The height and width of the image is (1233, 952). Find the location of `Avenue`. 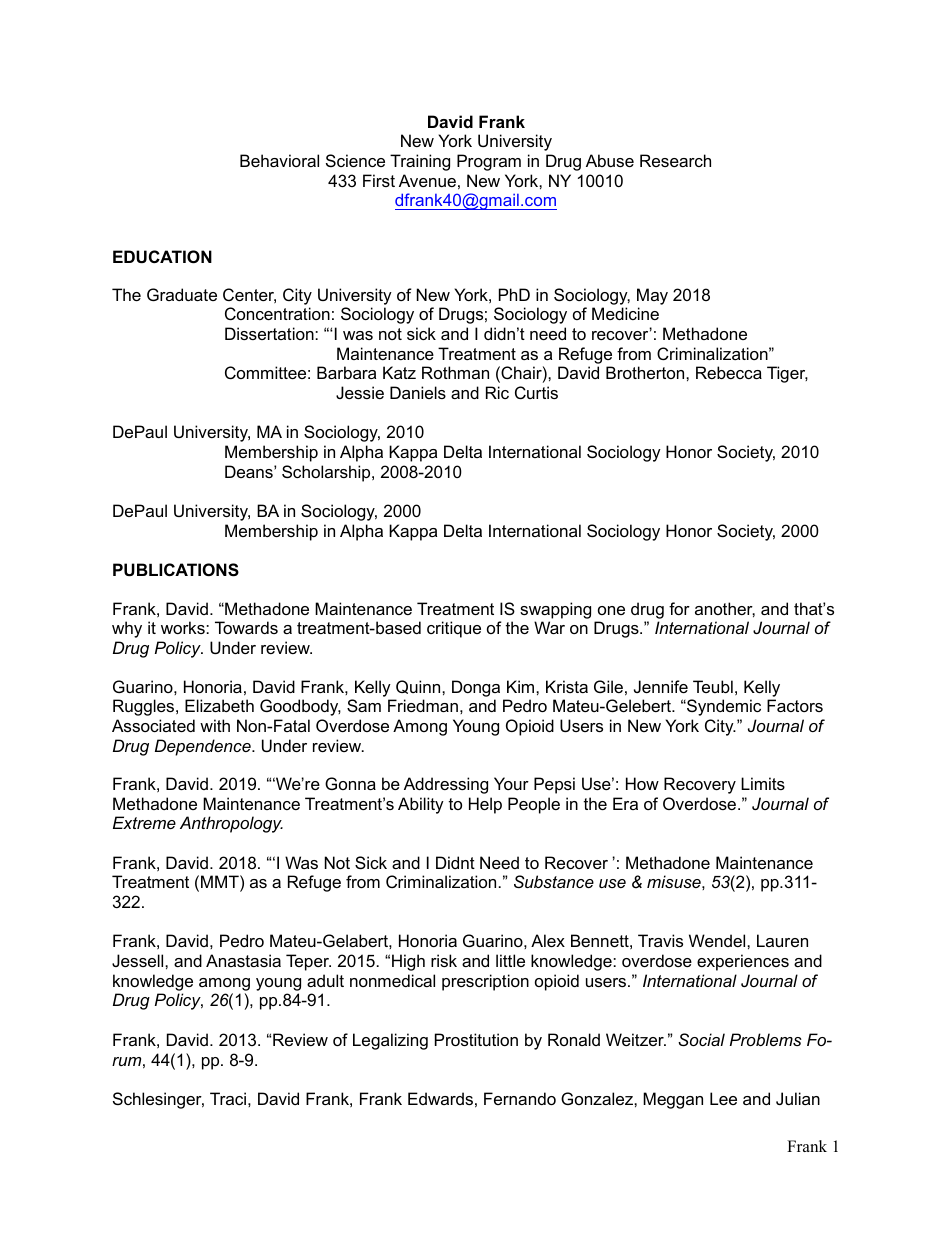

Avenue is located at coordinates (427, 180).
